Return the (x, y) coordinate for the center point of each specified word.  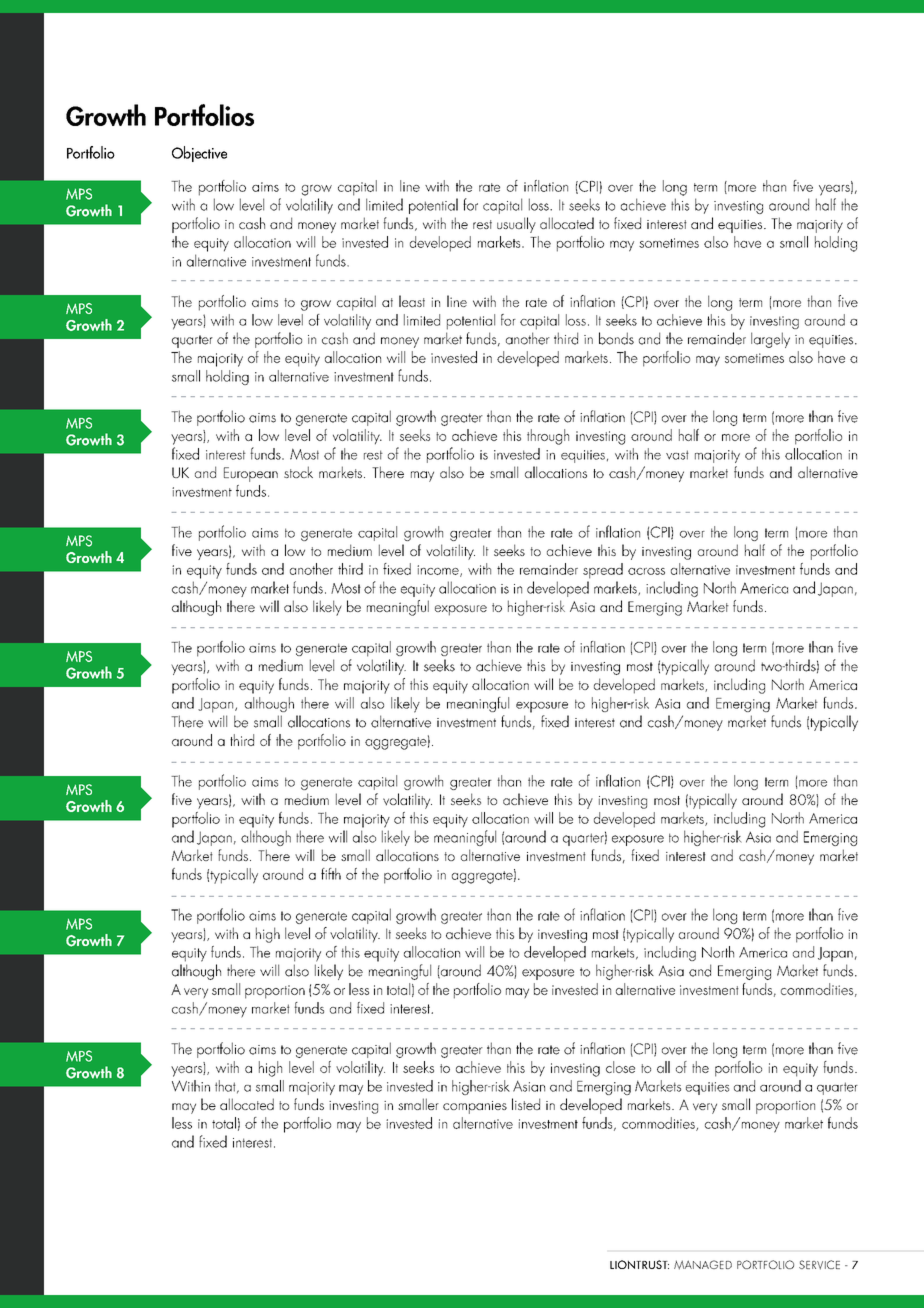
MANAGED (703, 1265)
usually (516, 225)
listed (526, 1104)
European (251, 474)
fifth (331, 874)
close (620, 1067)
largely (770, 340)
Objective (199, 154)
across (646, 571)
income (439, 571)
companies (475, 1107)
